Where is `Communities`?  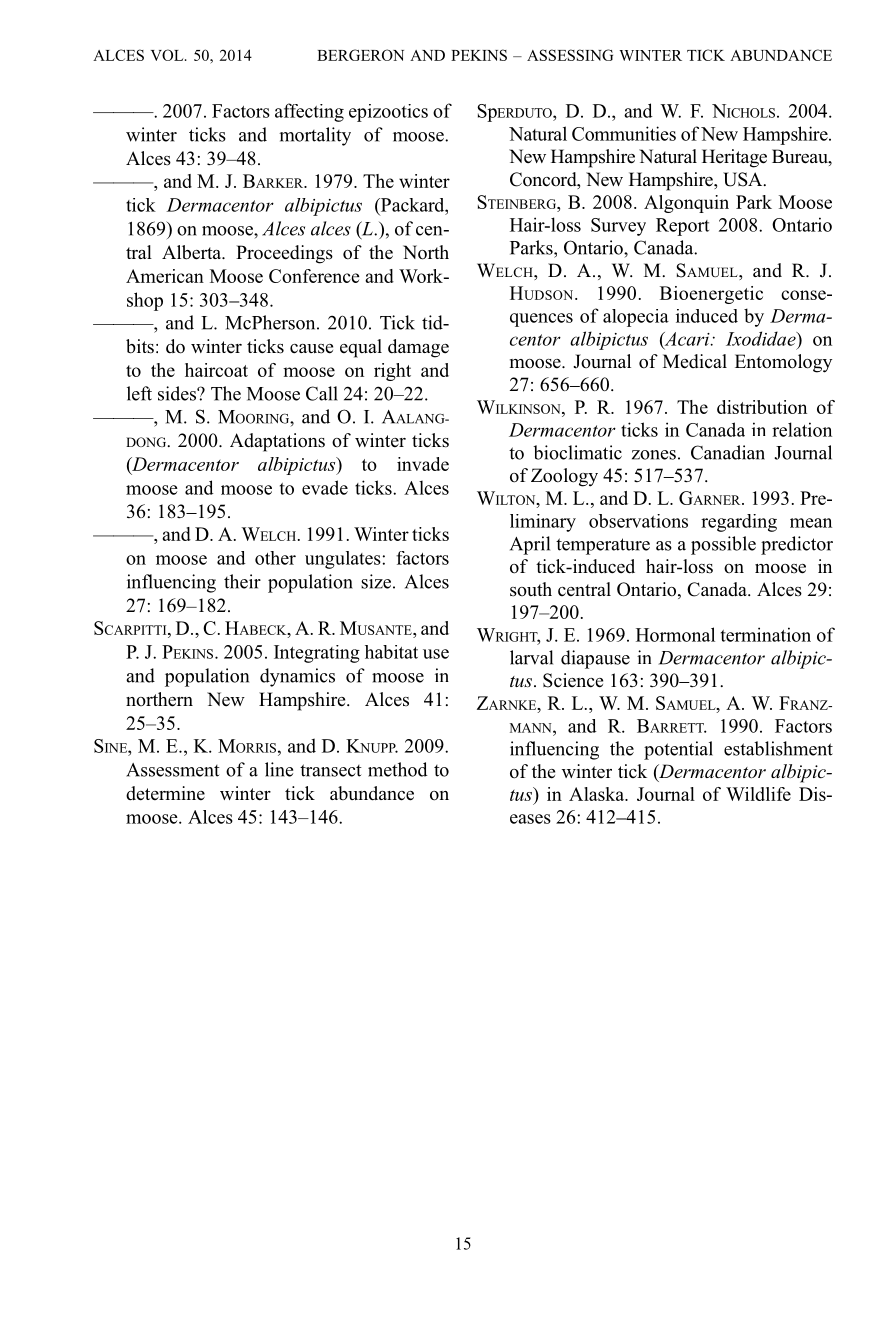 Communities is located at coordinates (624, 133).
